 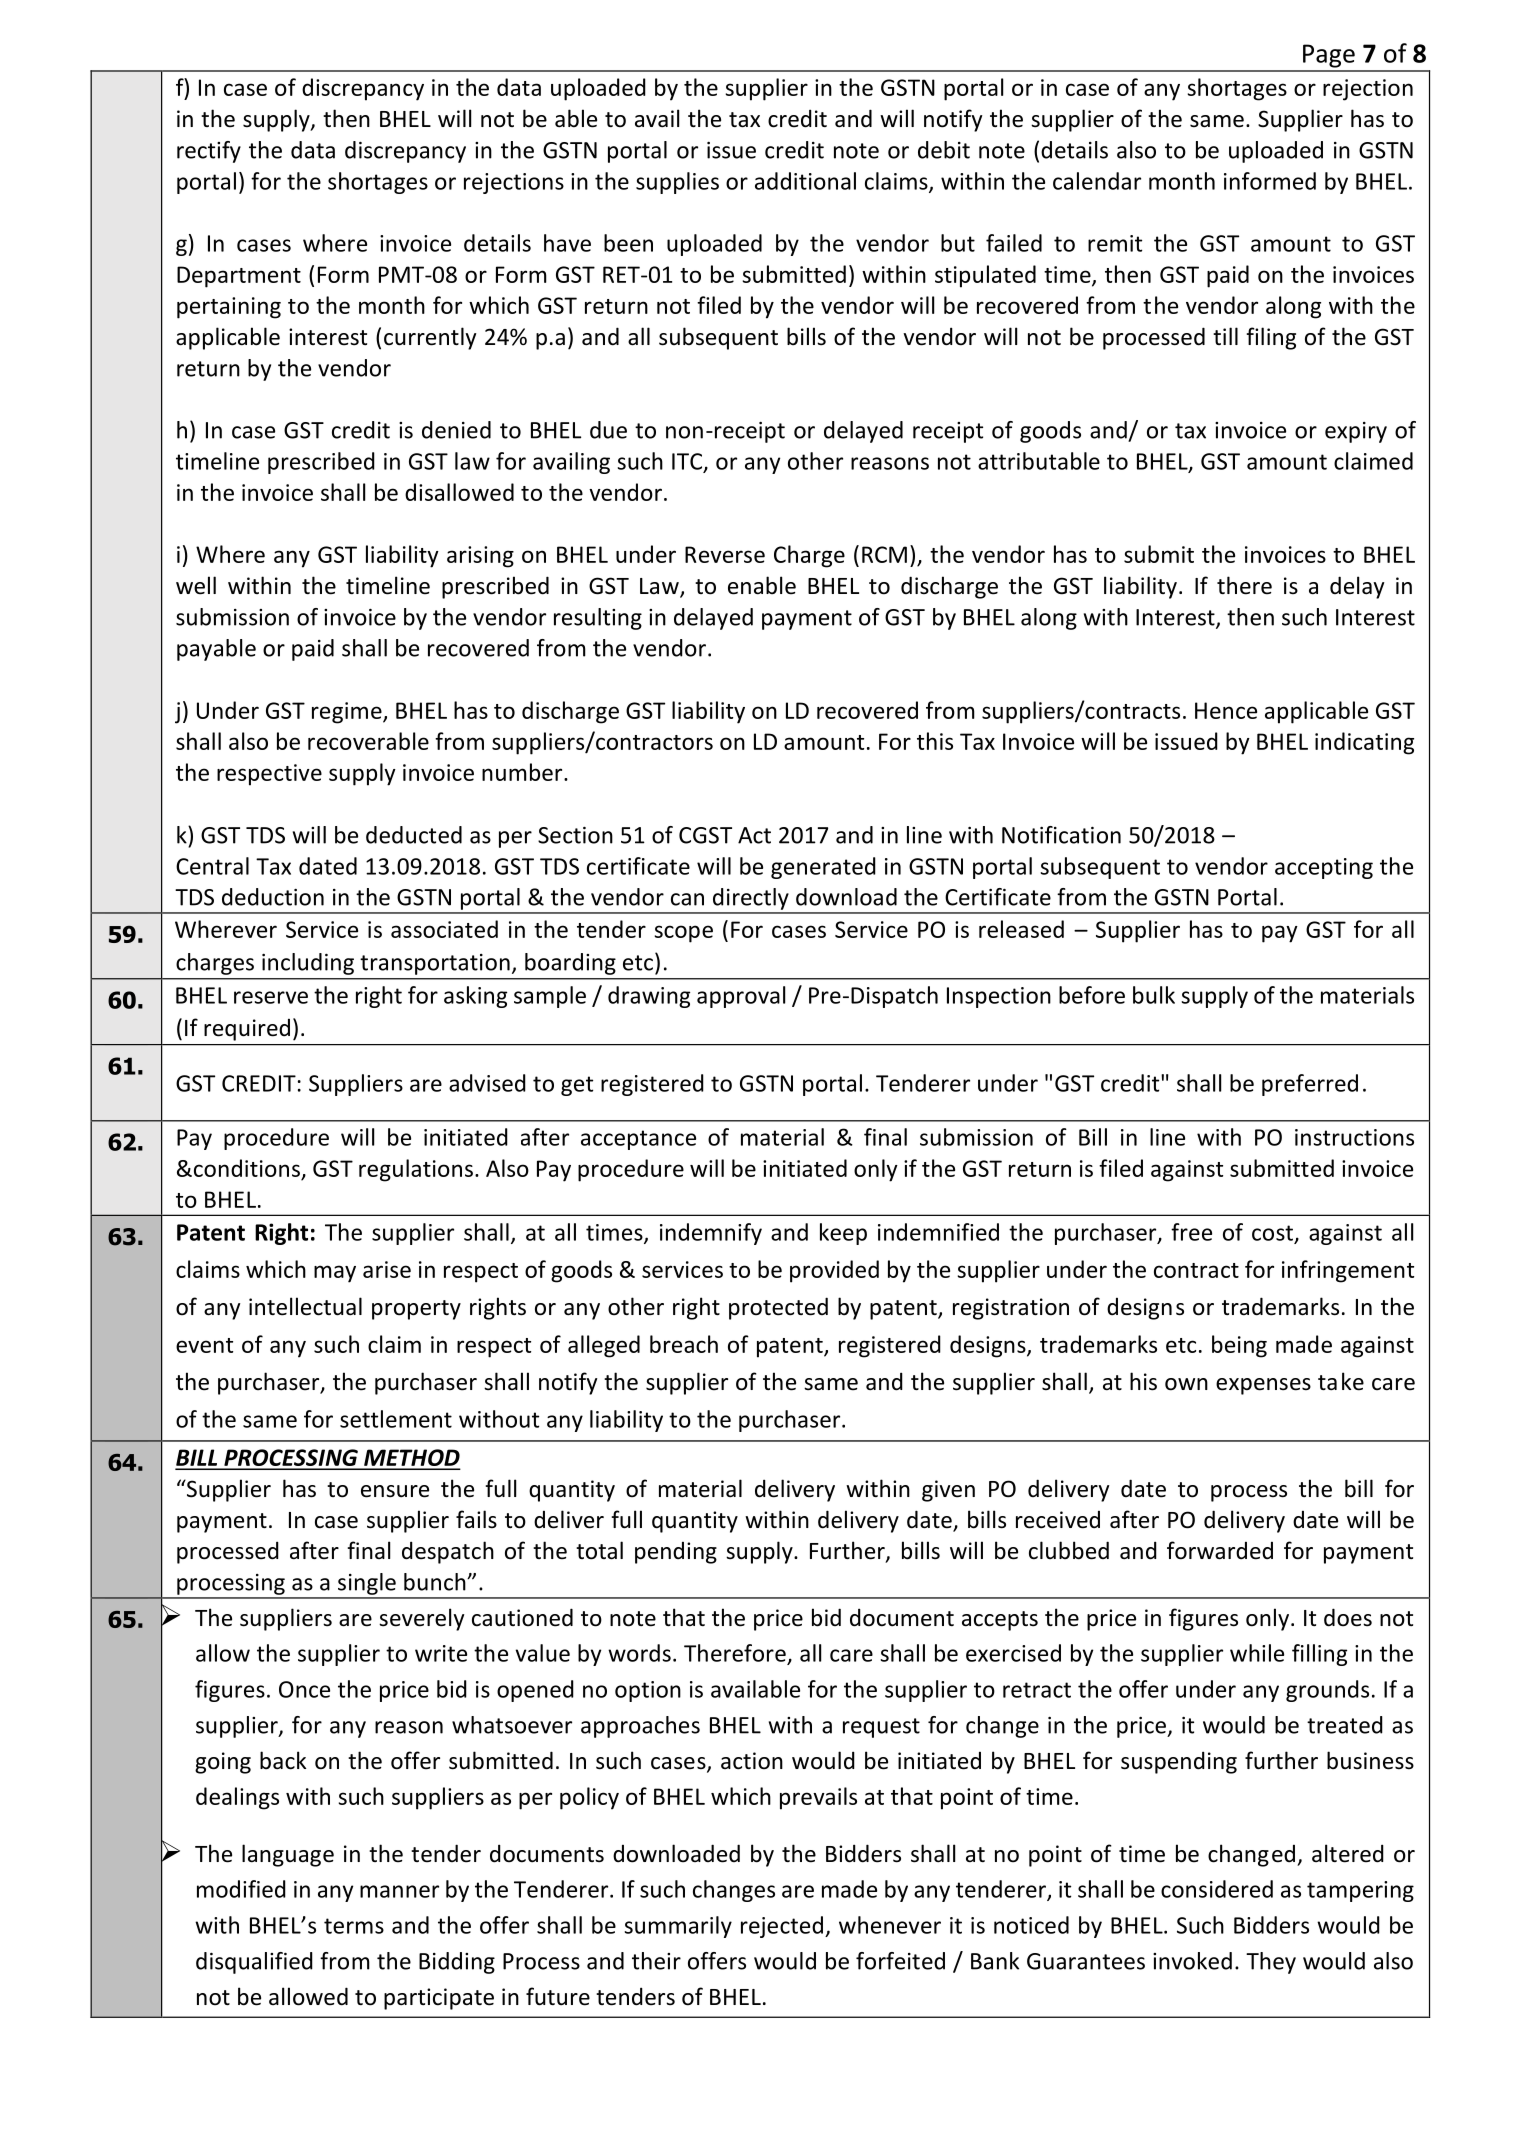 What do you see at coordinates (823, 868) in the image?
I see `generated` at bounding box center [823, 868].
